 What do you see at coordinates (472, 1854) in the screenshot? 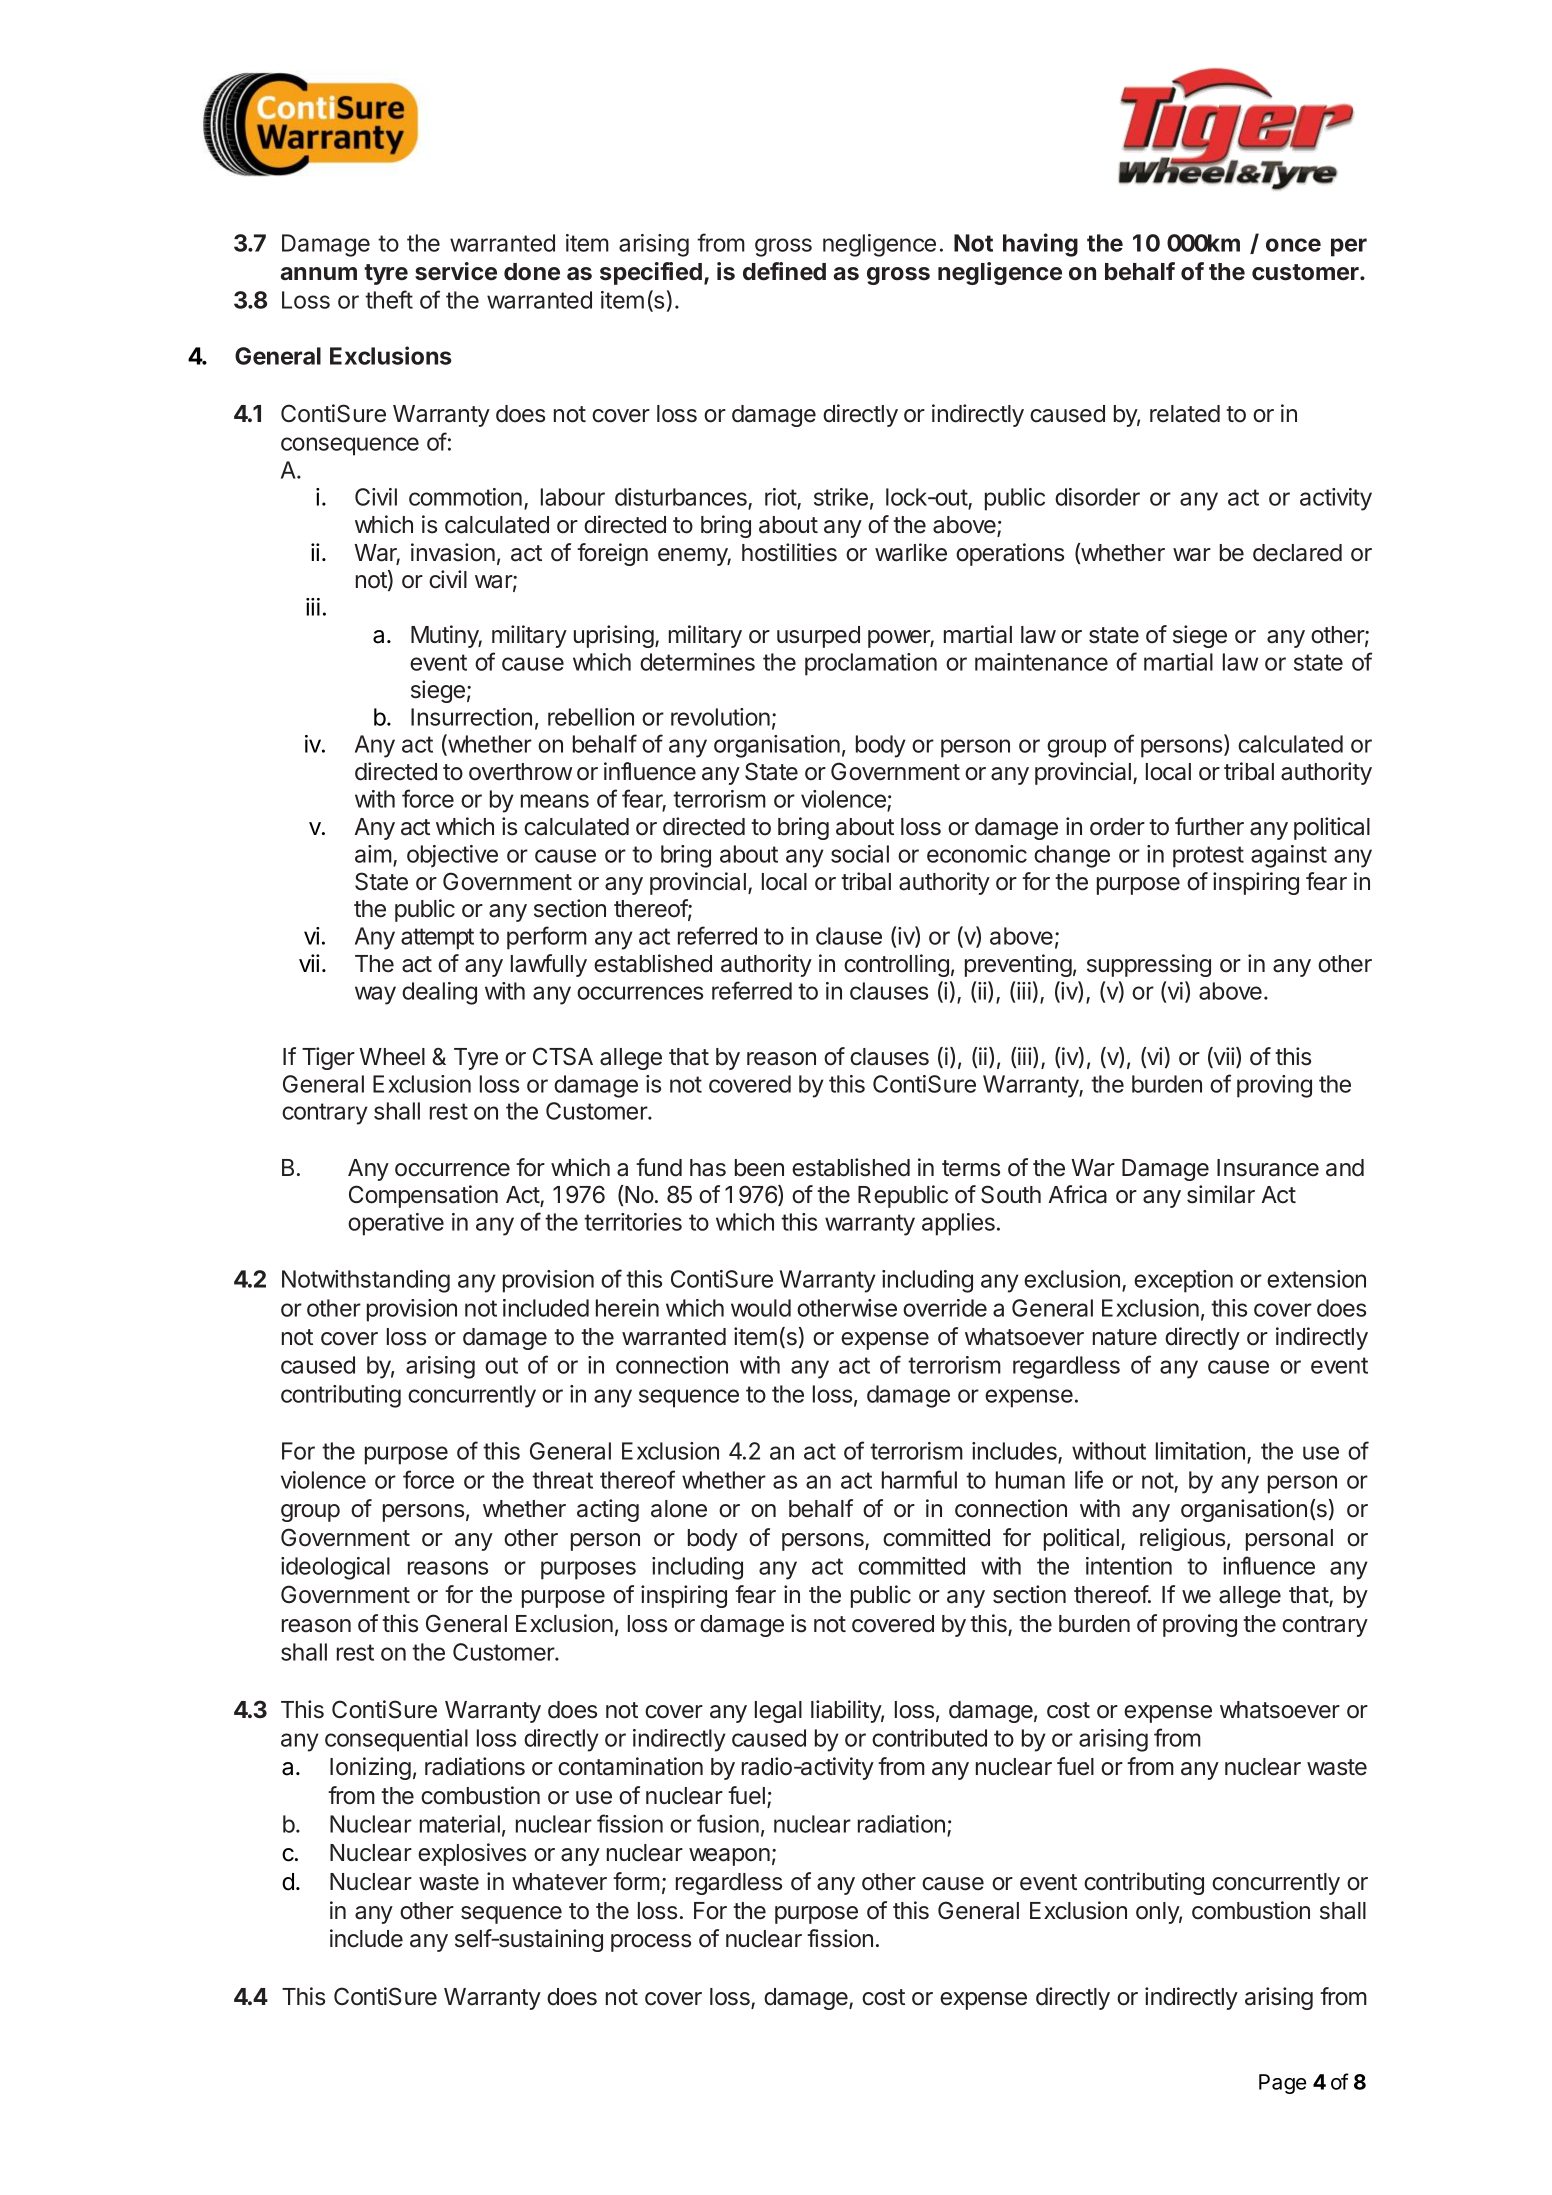
I see `explosives` at bounding box center [472, 1854].
